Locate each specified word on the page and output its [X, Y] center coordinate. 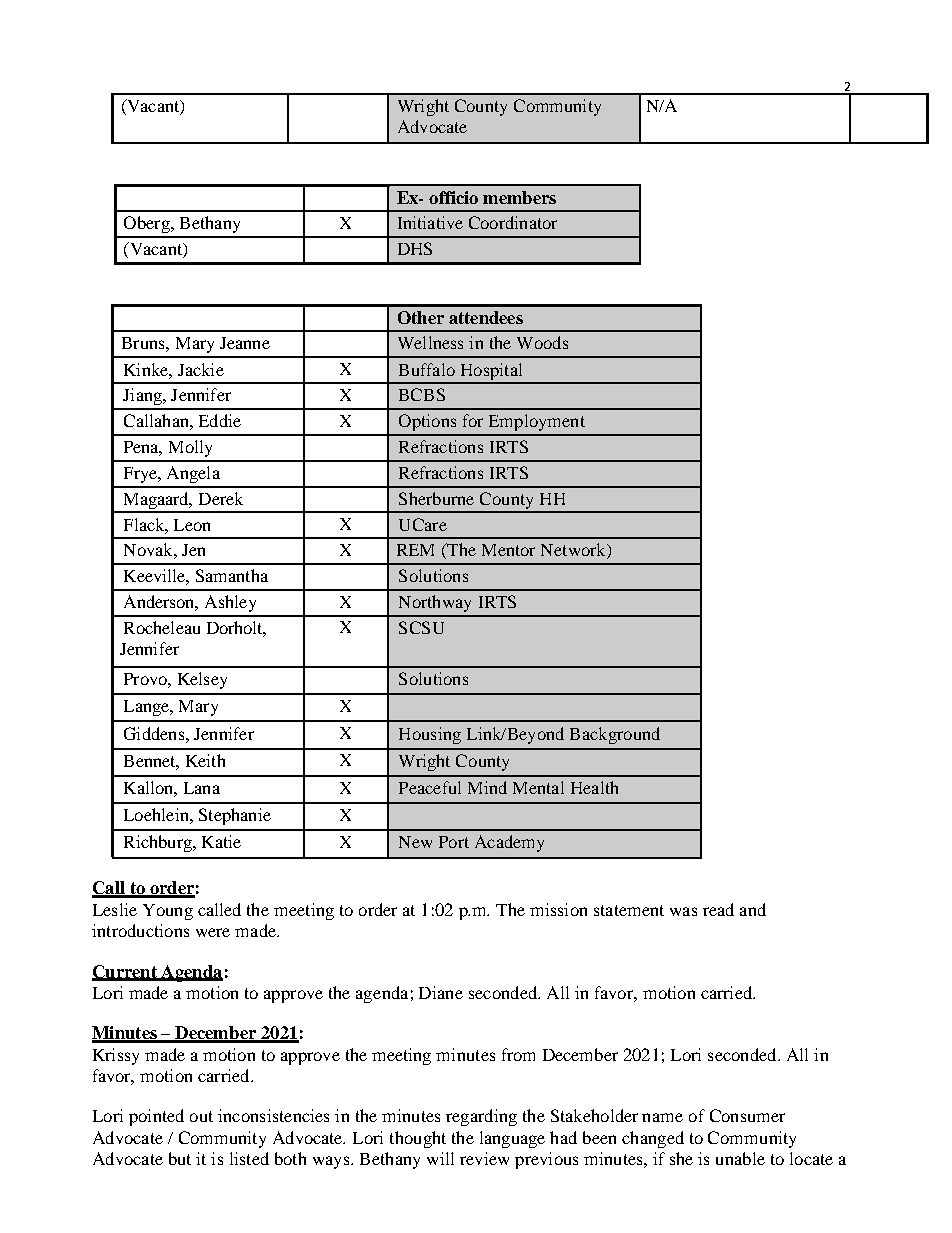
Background [615, 735]
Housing [430, 735]
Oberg [148, 224]
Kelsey [202, 680]
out [201, 1116]
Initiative [430, 222]
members [519, 197]
